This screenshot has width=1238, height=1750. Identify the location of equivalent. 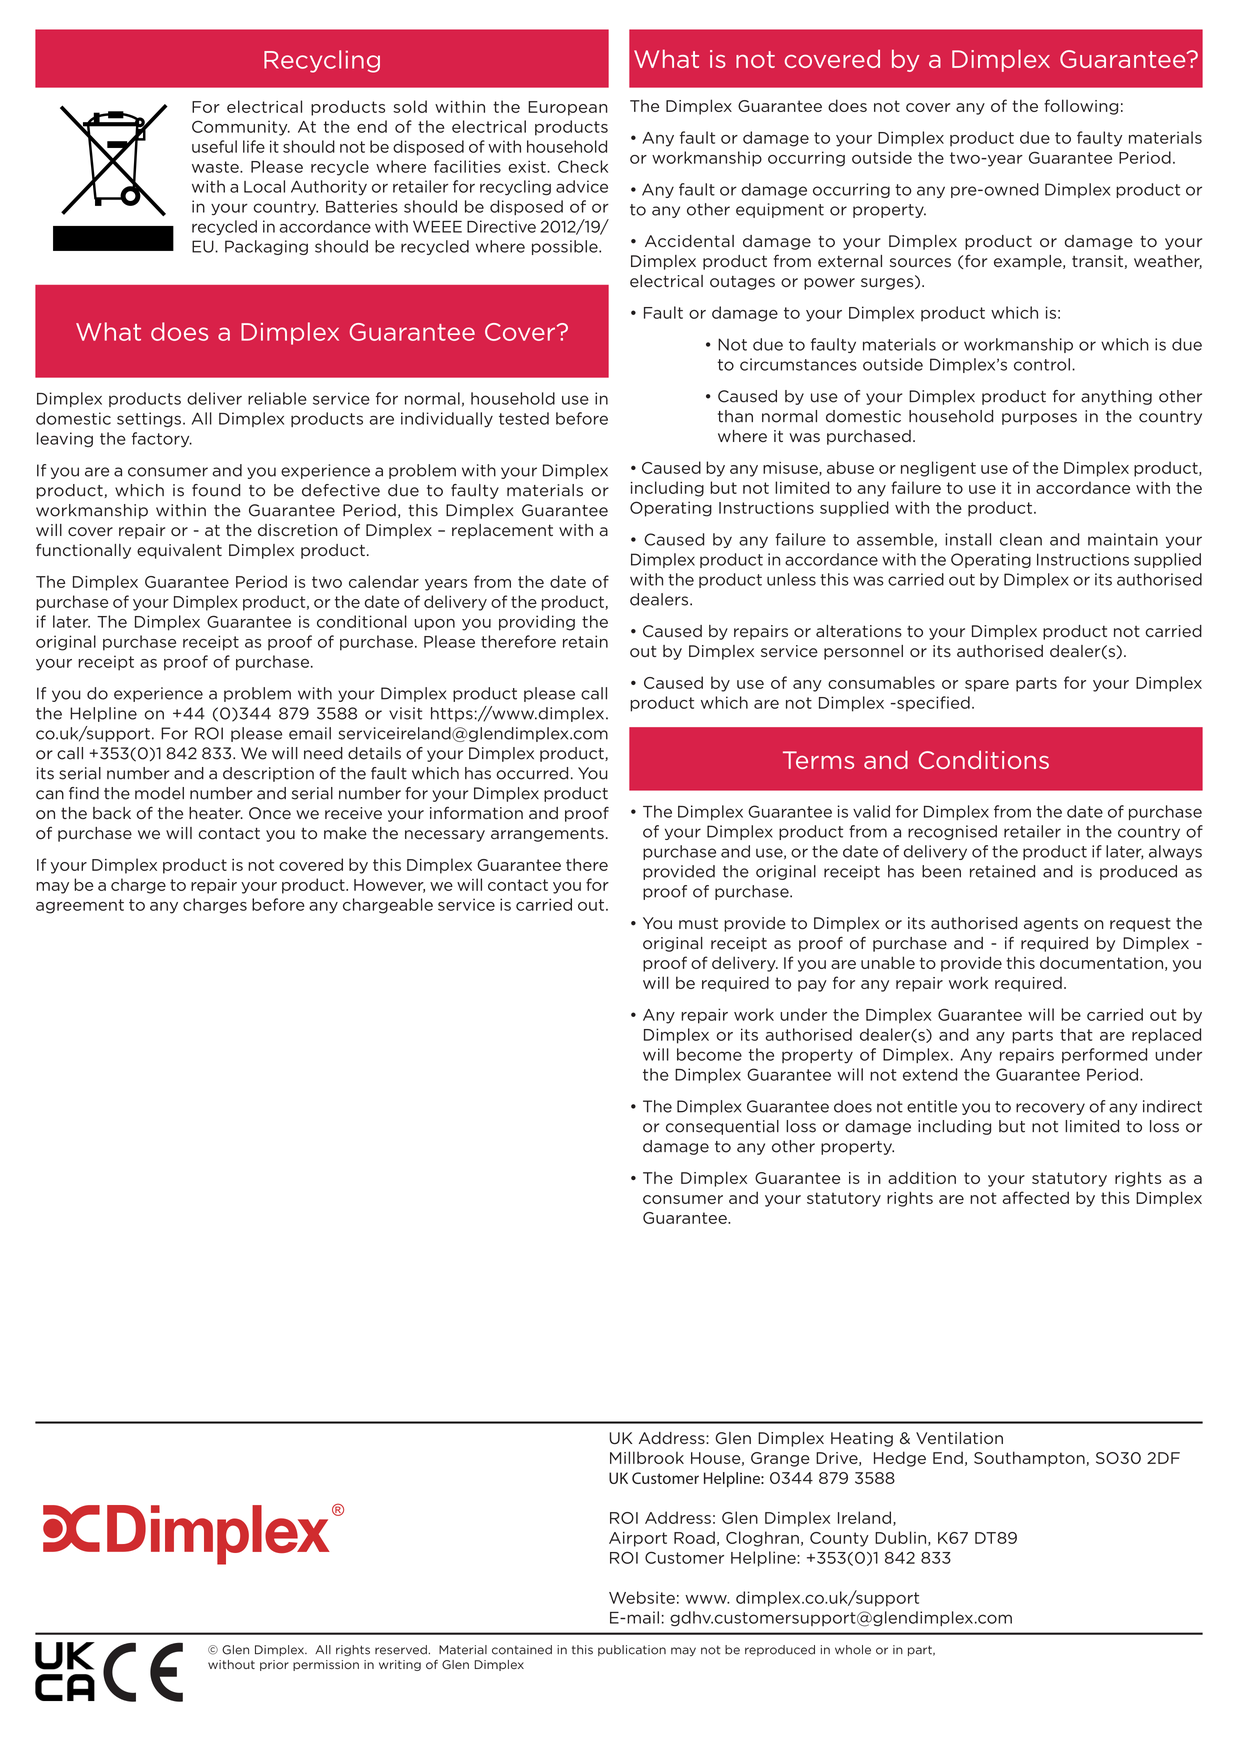
(179, 551).
